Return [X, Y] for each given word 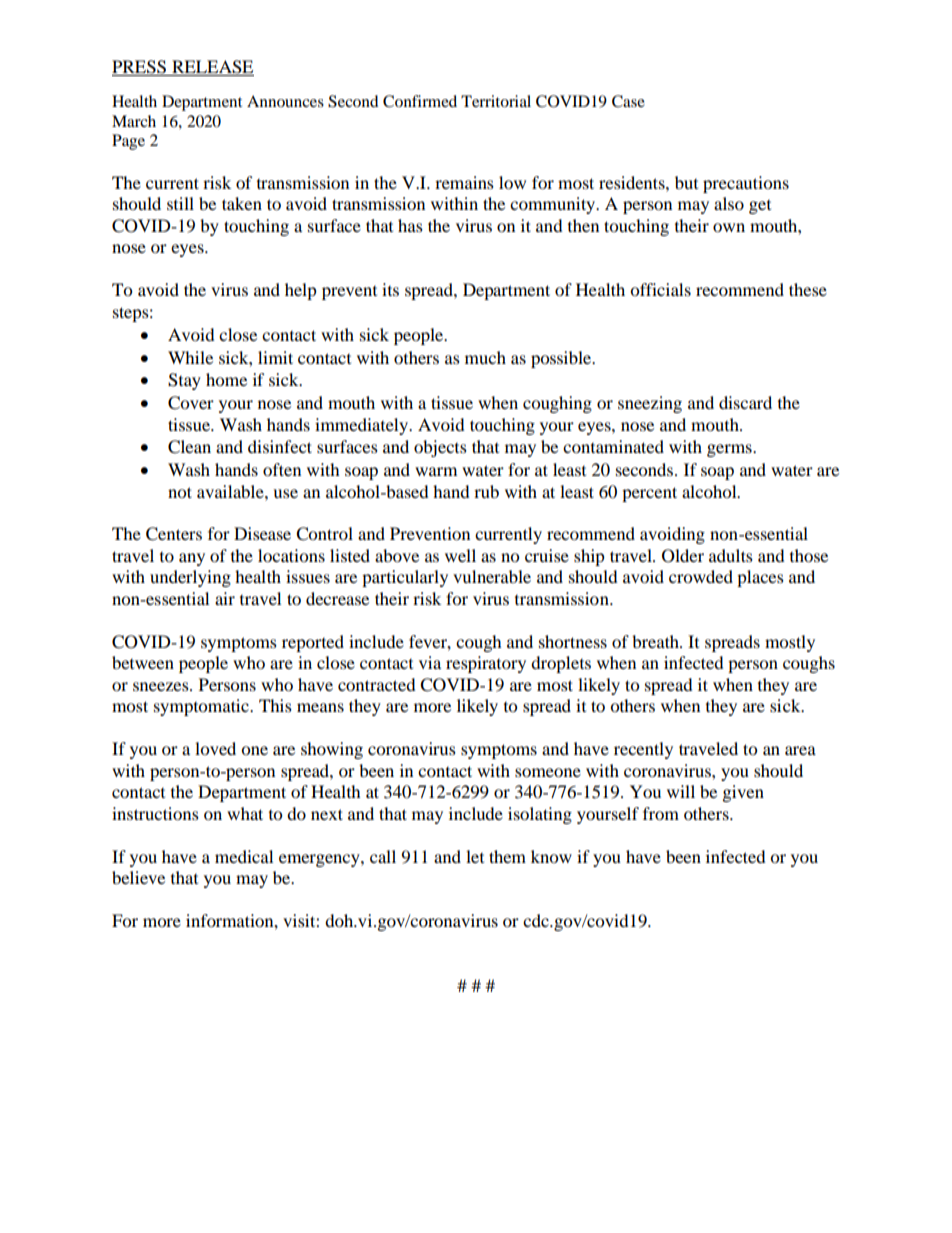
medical [244, 856]
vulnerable [492, 576]
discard [745, 402]
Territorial [496, 101]
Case [628, 101]
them [507, 856]
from [661, 813]
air [225, 598]
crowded [701, 576]
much [485, 357]
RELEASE [212, 68]
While [190, 357]
